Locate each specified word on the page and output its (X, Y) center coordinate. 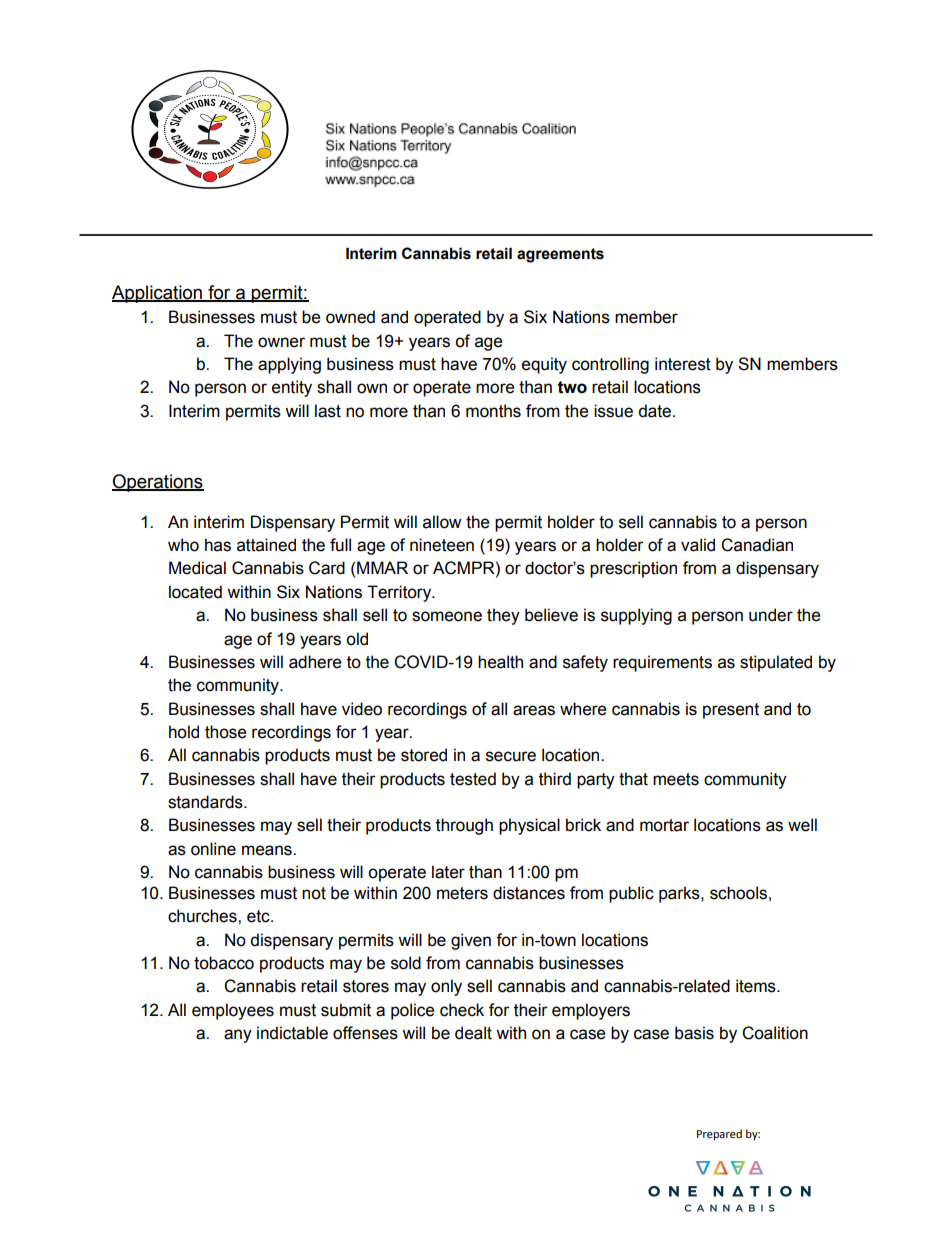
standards (206, 802)
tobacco (224, 963)
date (654, 411)
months (493, 411)
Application (158, 294)
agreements (560, 255)
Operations (158, 483)
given (471, 941)
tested (473, 779)
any (238, 1036)
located (195, 592)
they (503, 616)
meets (676, 779)
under (771, 615)
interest (683, 364)
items (757, 986)
